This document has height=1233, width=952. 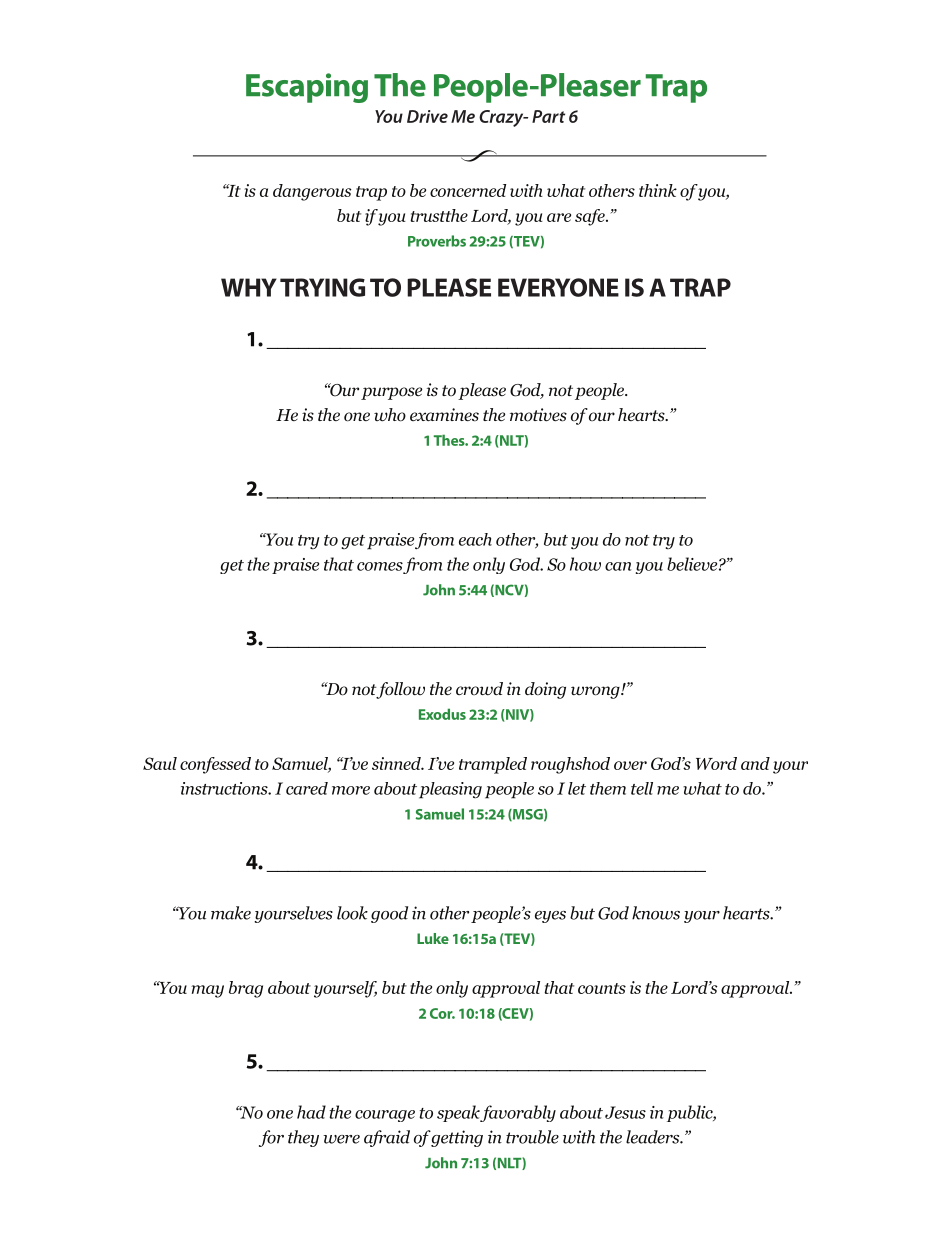 What do you see at coordinates (444, 415) in the document?
I see `examines` at bounding box center [444, 415].
